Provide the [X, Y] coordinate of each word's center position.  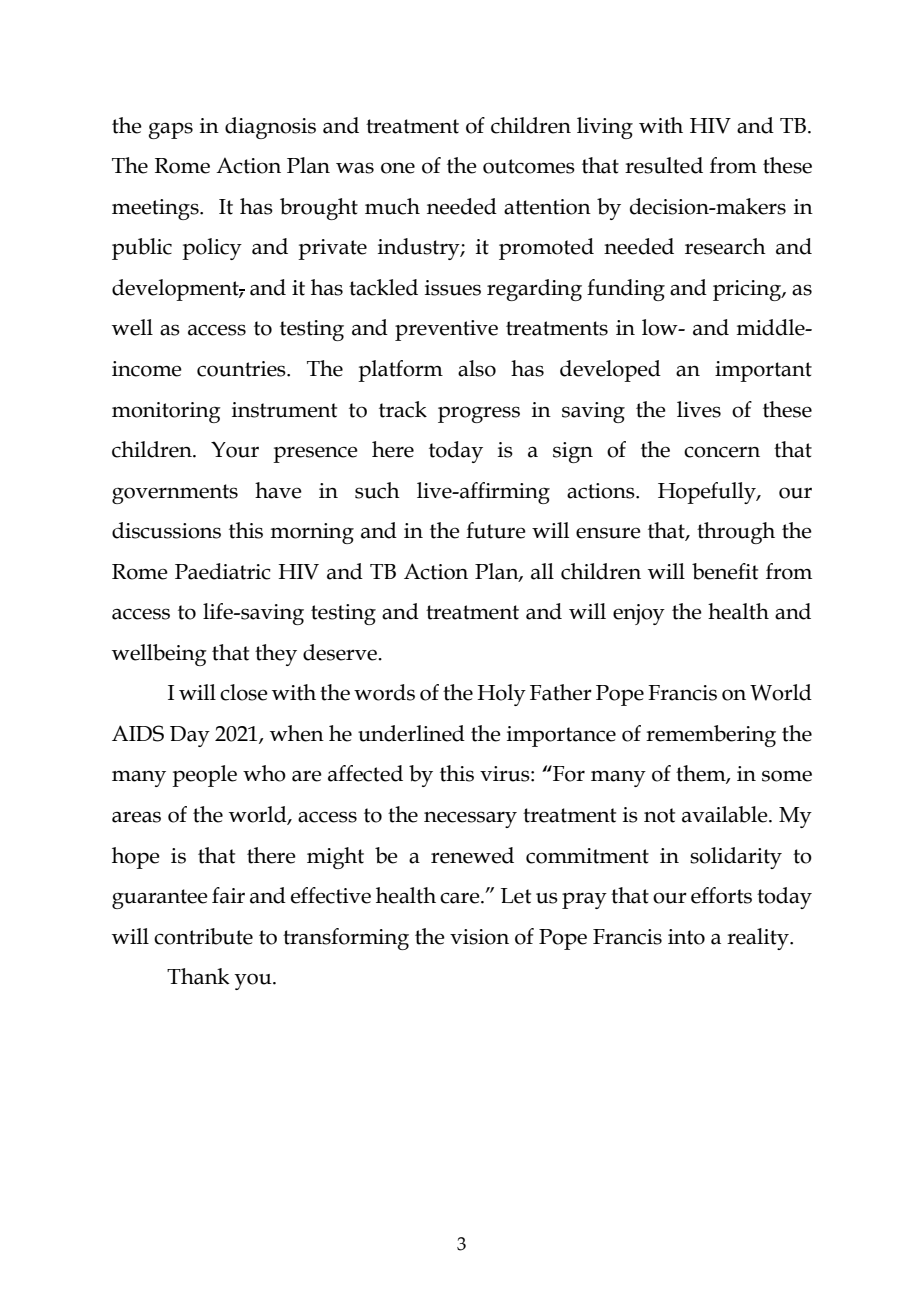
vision [479, 937]
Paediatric [223, 571]
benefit [725, 571]
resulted [664, 165]
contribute [203, 936]
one [398, 168]
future [496, 530]
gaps [171, 130]
